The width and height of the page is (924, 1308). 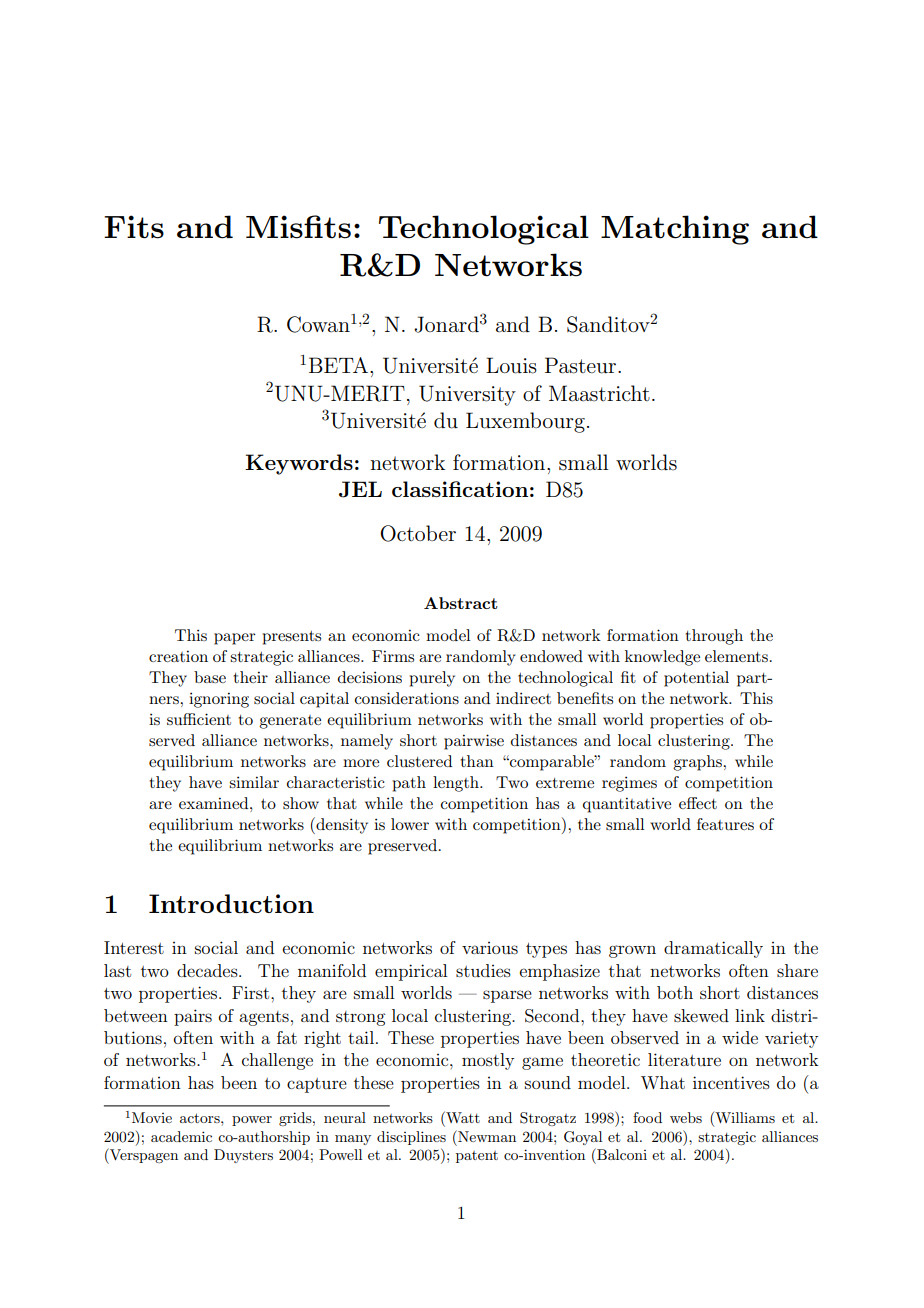 I want to click on academic, so click(x=181, y=1136).
